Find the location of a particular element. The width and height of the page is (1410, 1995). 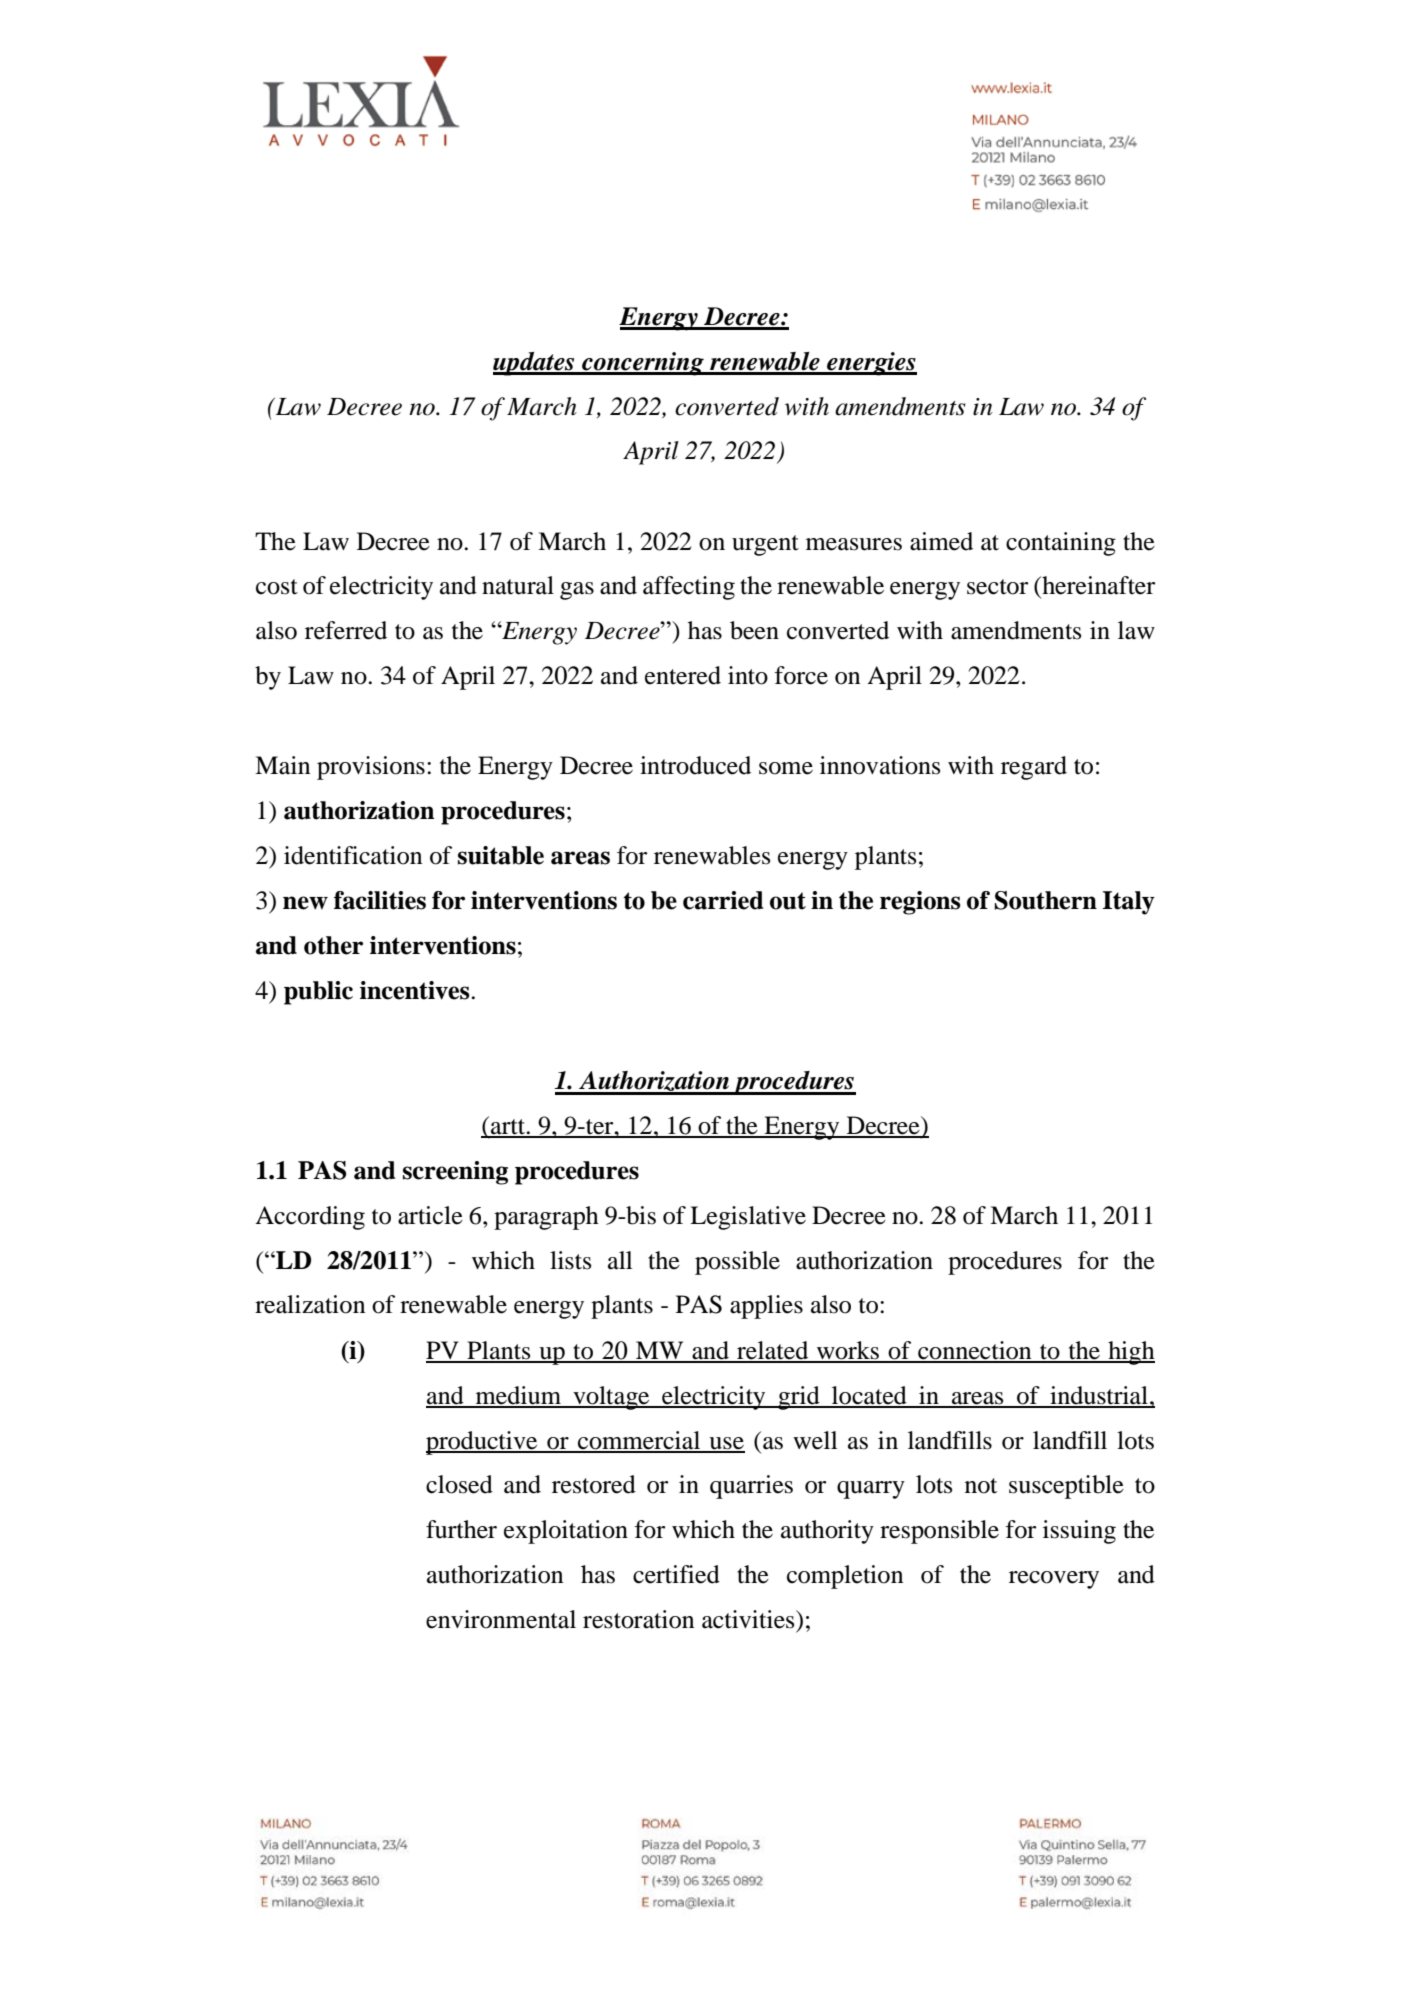

further is located at coordinates (461, 1529).
